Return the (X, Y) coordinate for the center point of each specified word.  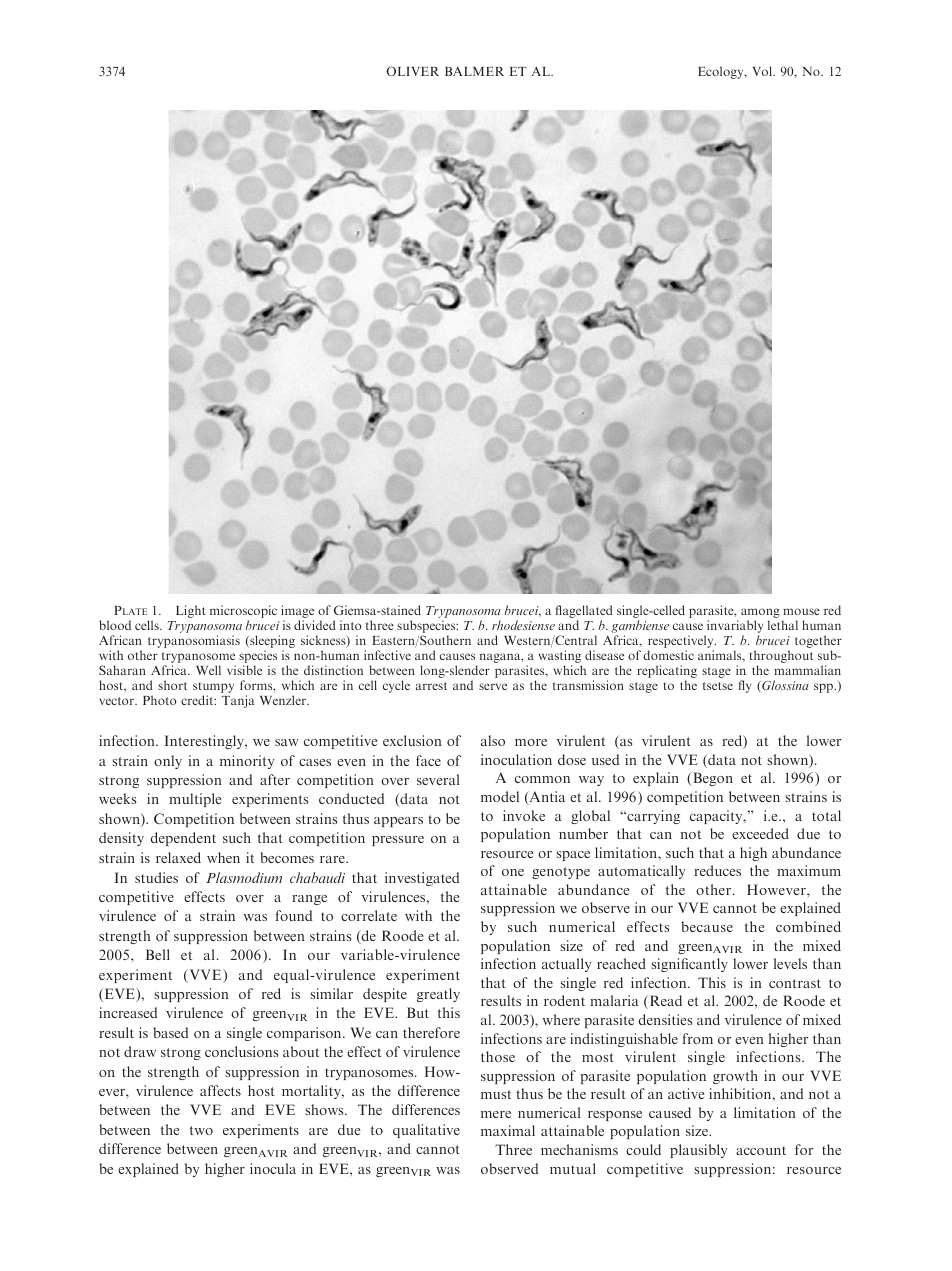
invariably (735, 626)
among (760, 613)
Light (191, 611)
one (513, 872)
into (350, 625)
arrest (431, 686)
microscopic (243, 611)
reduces (717, 870)
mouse (801, 611)
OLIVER (412, 71)
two (201, 1130)
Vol (763, 71)
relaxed (178, 857)
